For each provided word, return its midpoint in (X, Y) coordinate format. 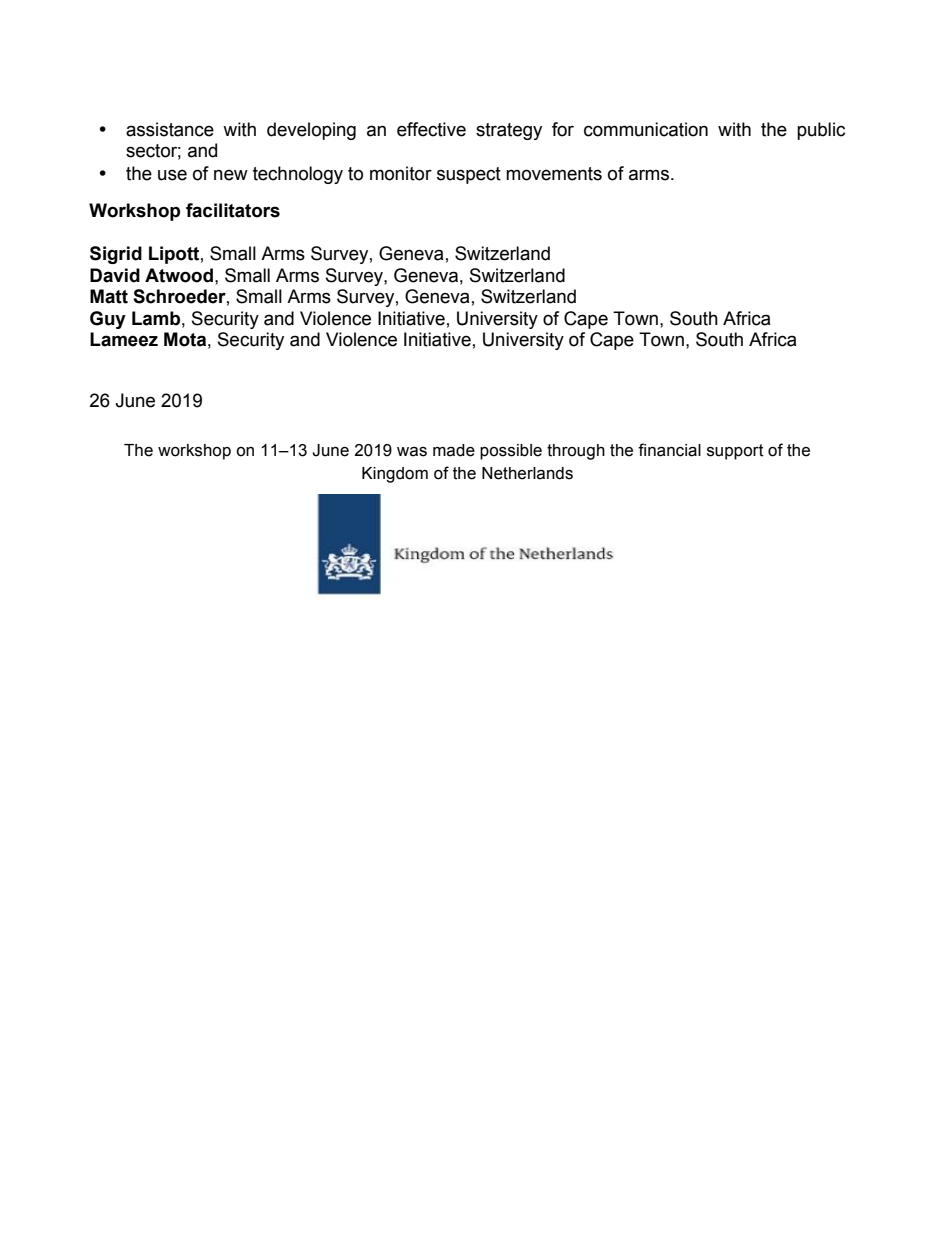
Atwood (179, 275)
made (454, 450)
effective (431, 129)
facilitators (233, 210)
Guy (108, 320)
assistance (170, 129)
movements (554, 174)
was (412, 452)
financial (669, 450)
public (821, 131)
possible (511, 452)
